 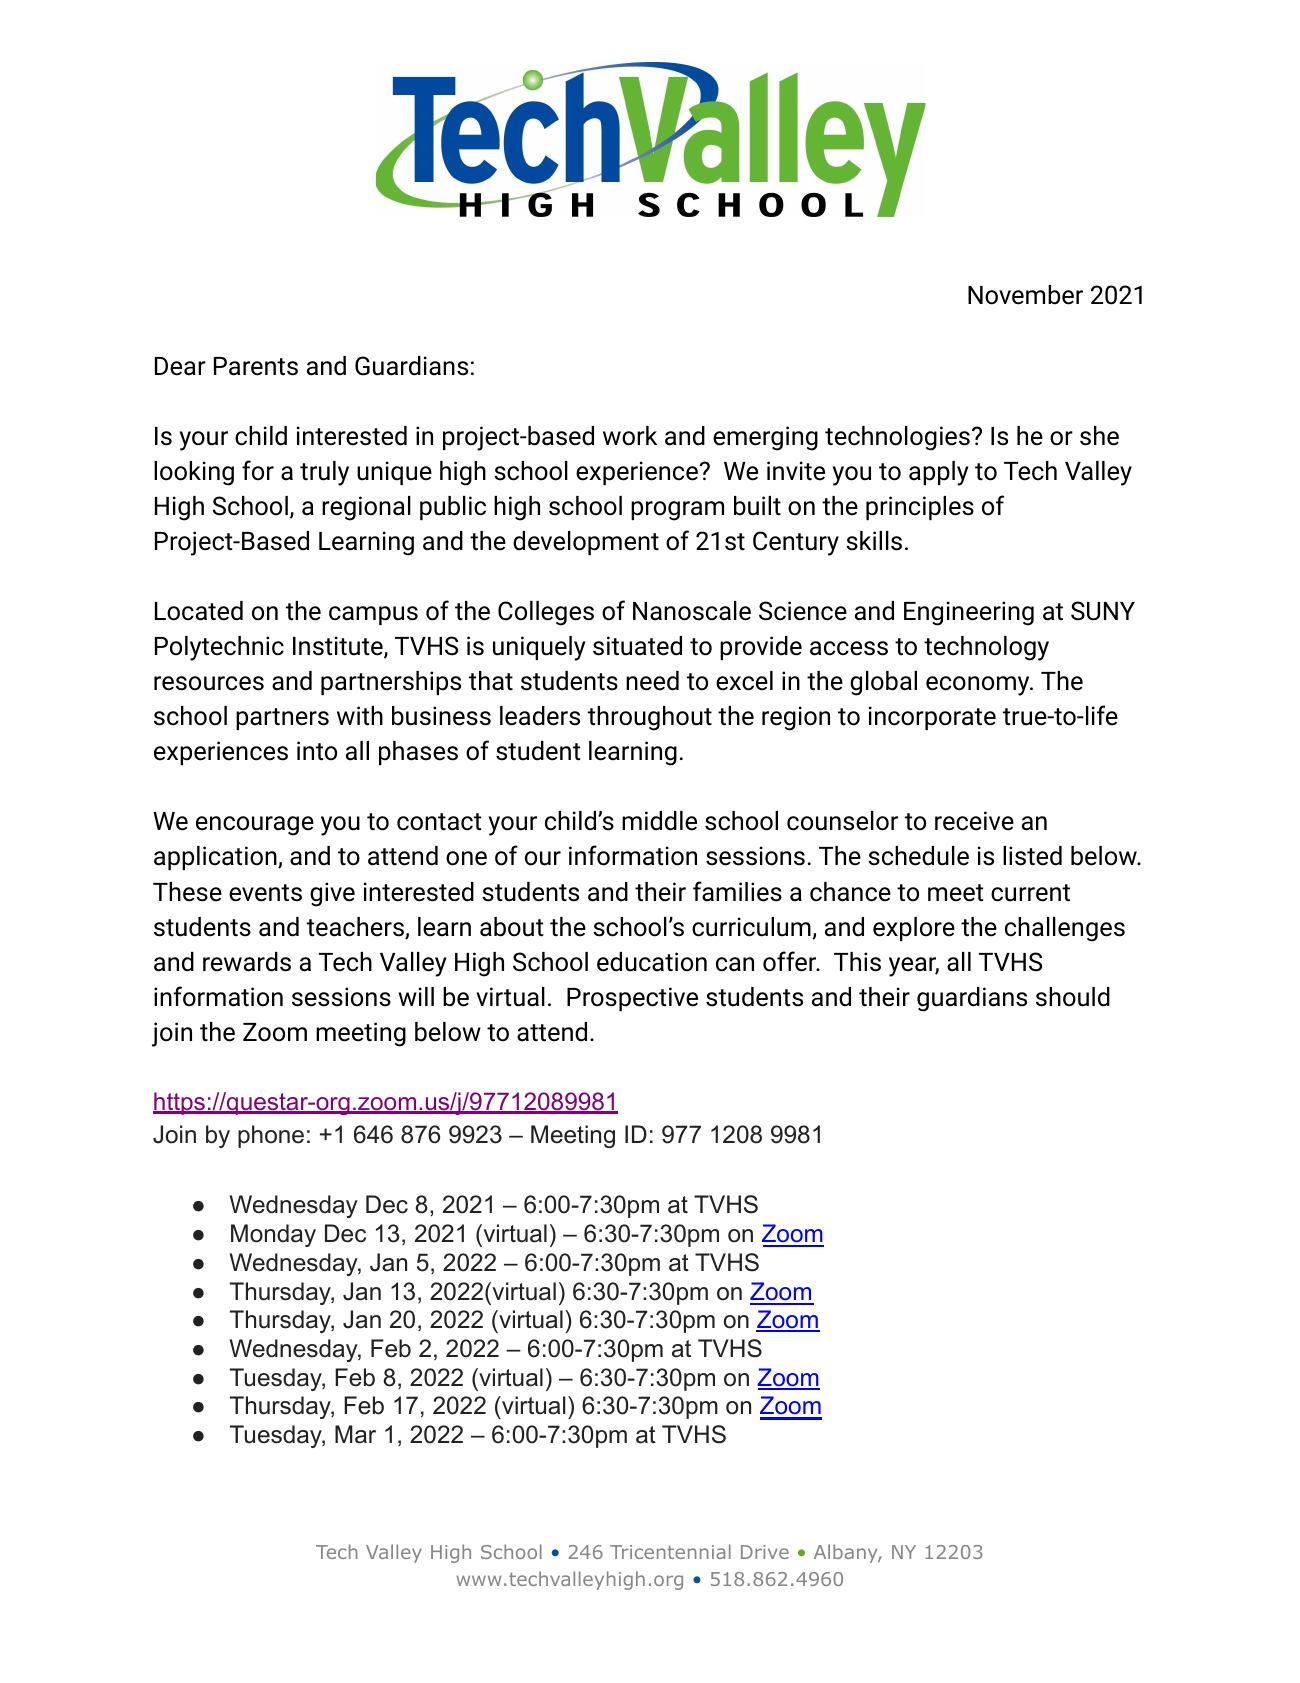 What do you see at coordinates (670, 1551) in the screenshot?
I see `Tricentennial` at bounding box center [670, 1551].
